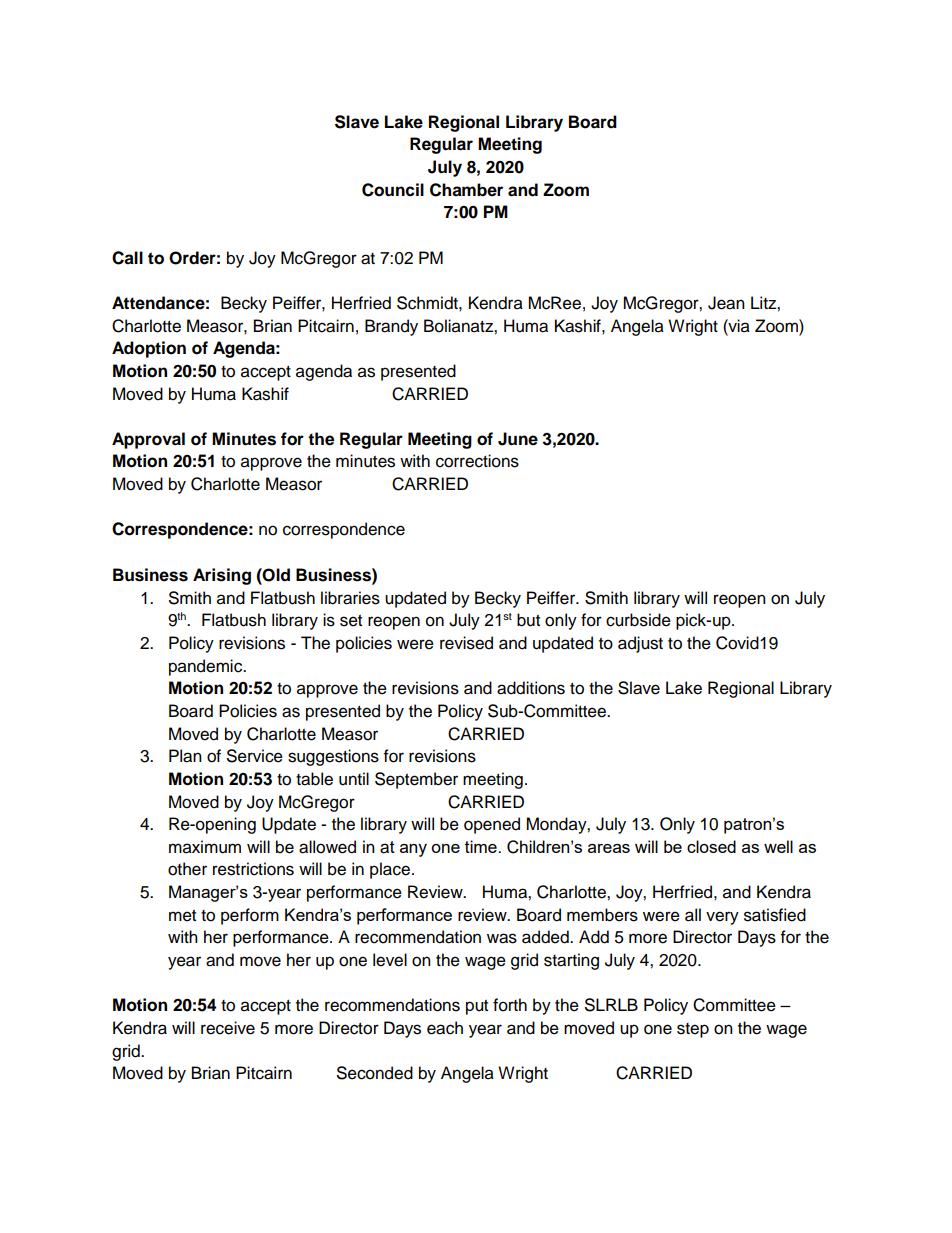  Describe the element at coordinates (693, 1030) in the image. I see `step` at that location.
